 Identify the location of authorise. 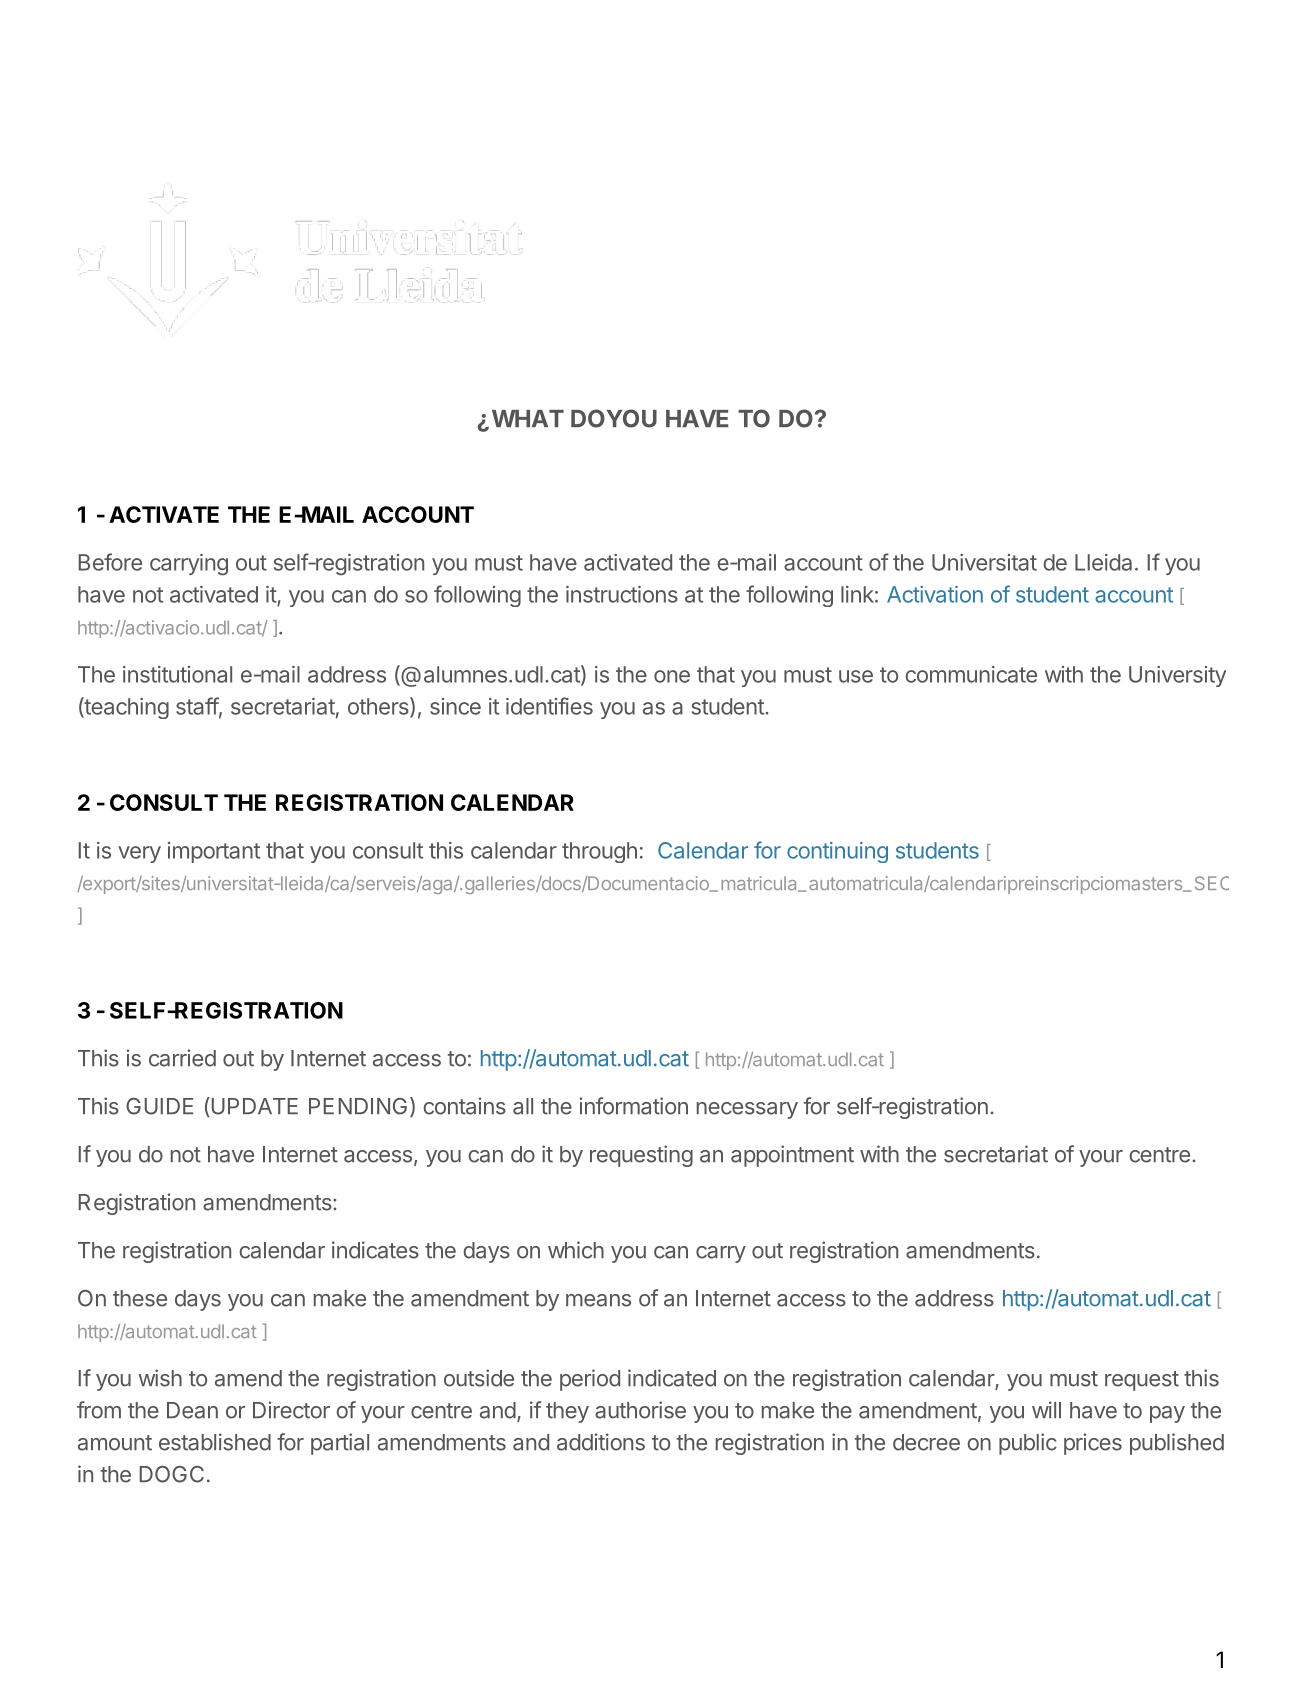
(640, 1410).
